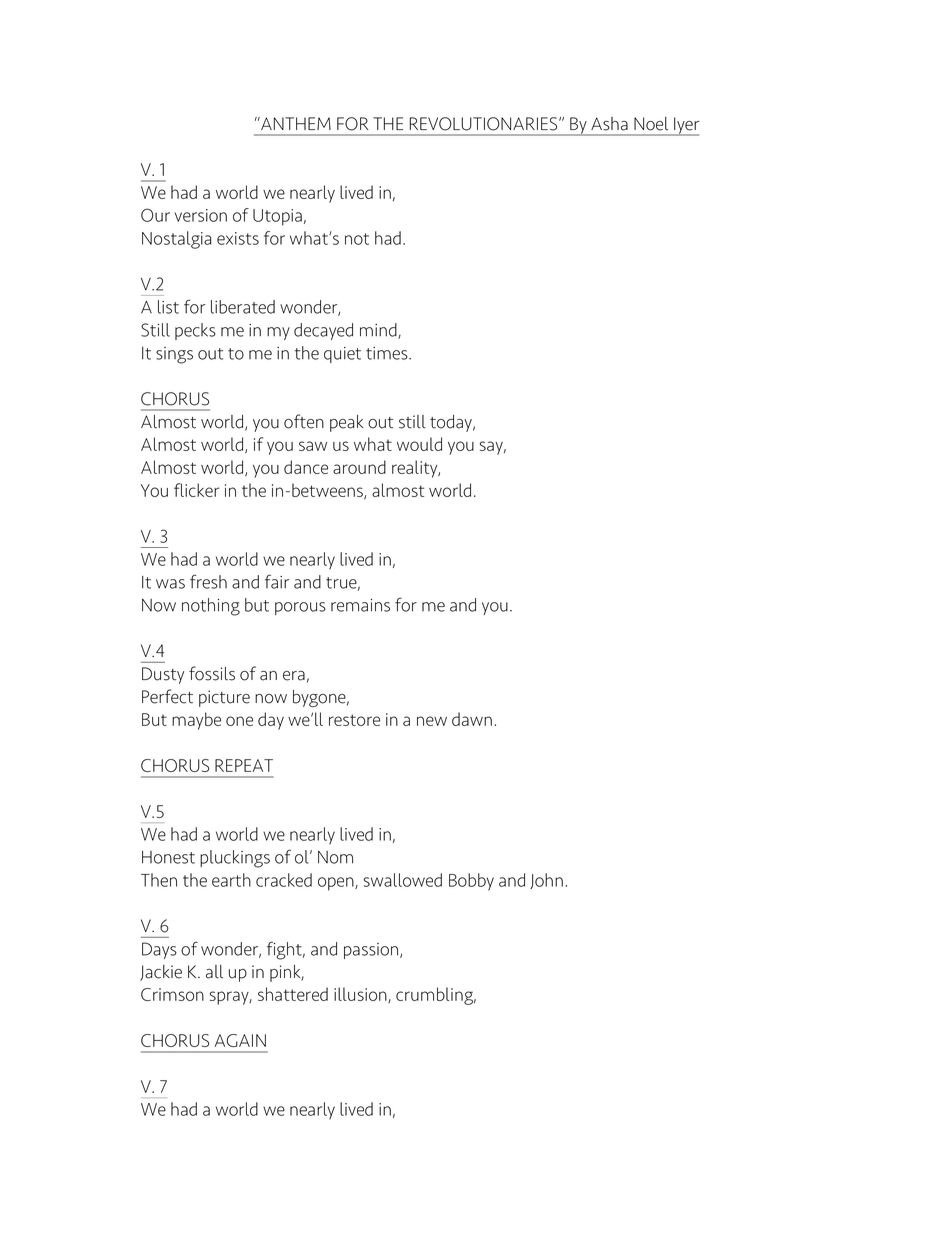 Image resolution: width=952 pixels, height=1233 pixels. I want to click on REPEAT, so click(244, 765).
